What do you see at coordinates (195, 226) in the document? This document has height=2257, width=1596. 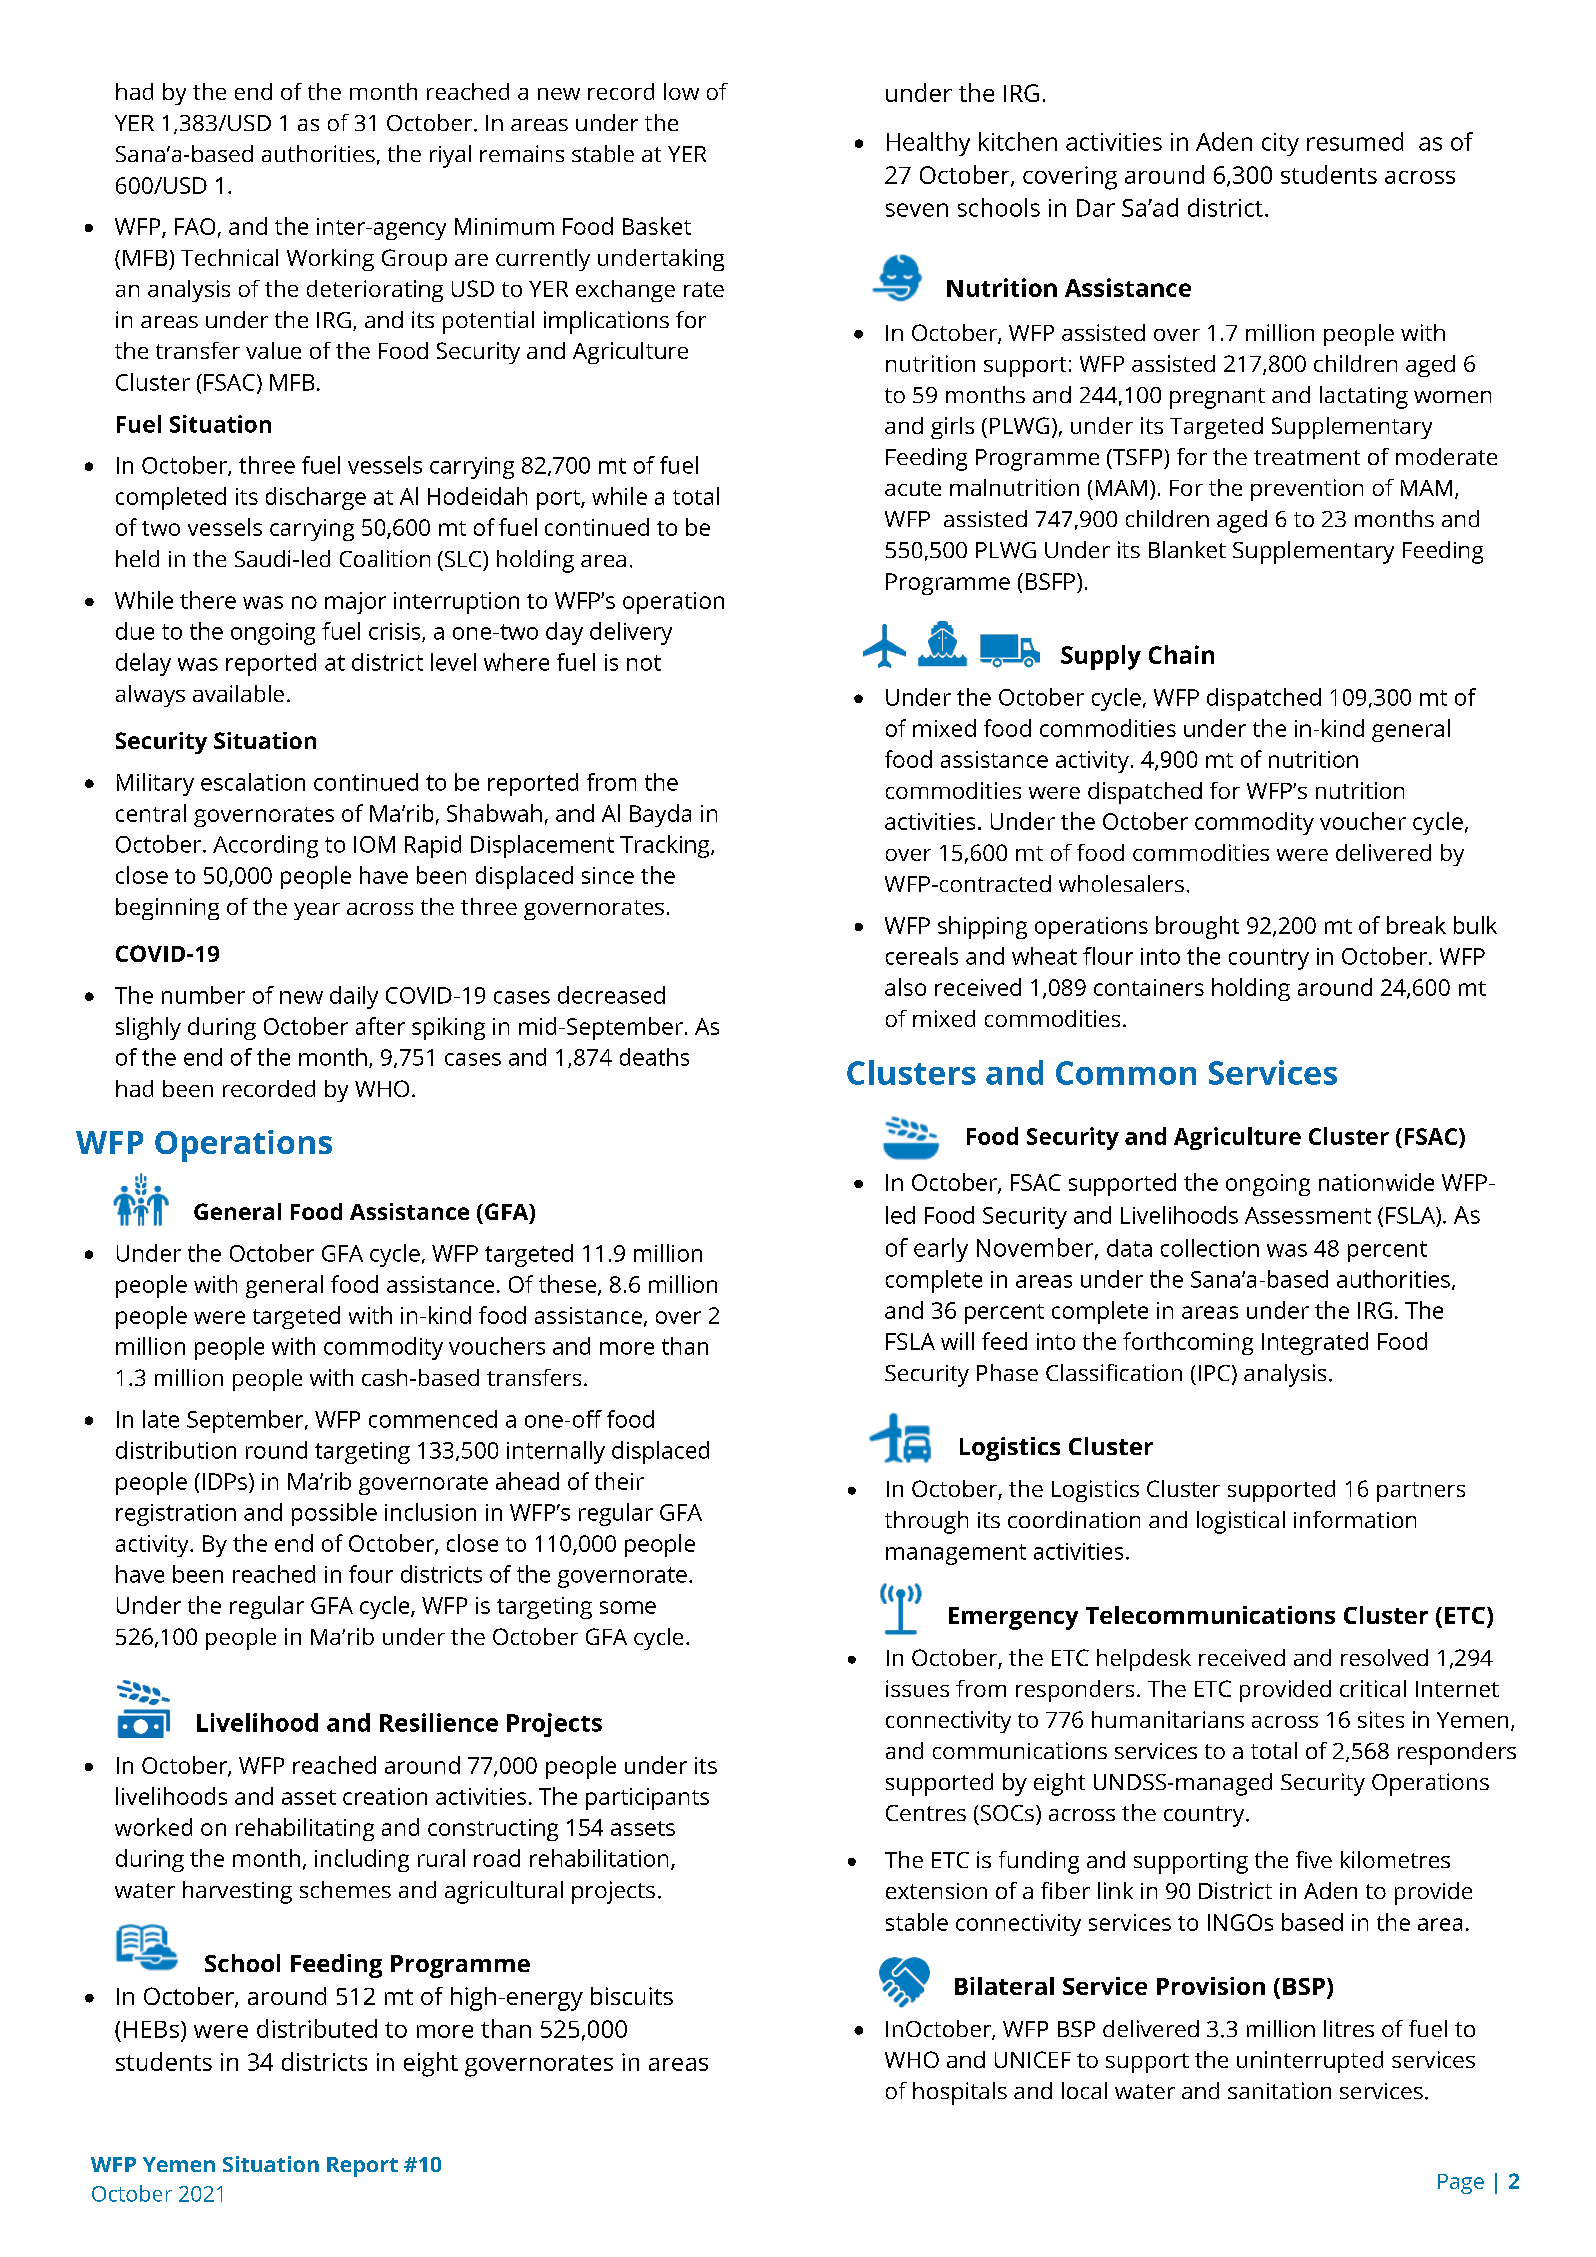 I see `FAO` at bounding box center [195, 226].
